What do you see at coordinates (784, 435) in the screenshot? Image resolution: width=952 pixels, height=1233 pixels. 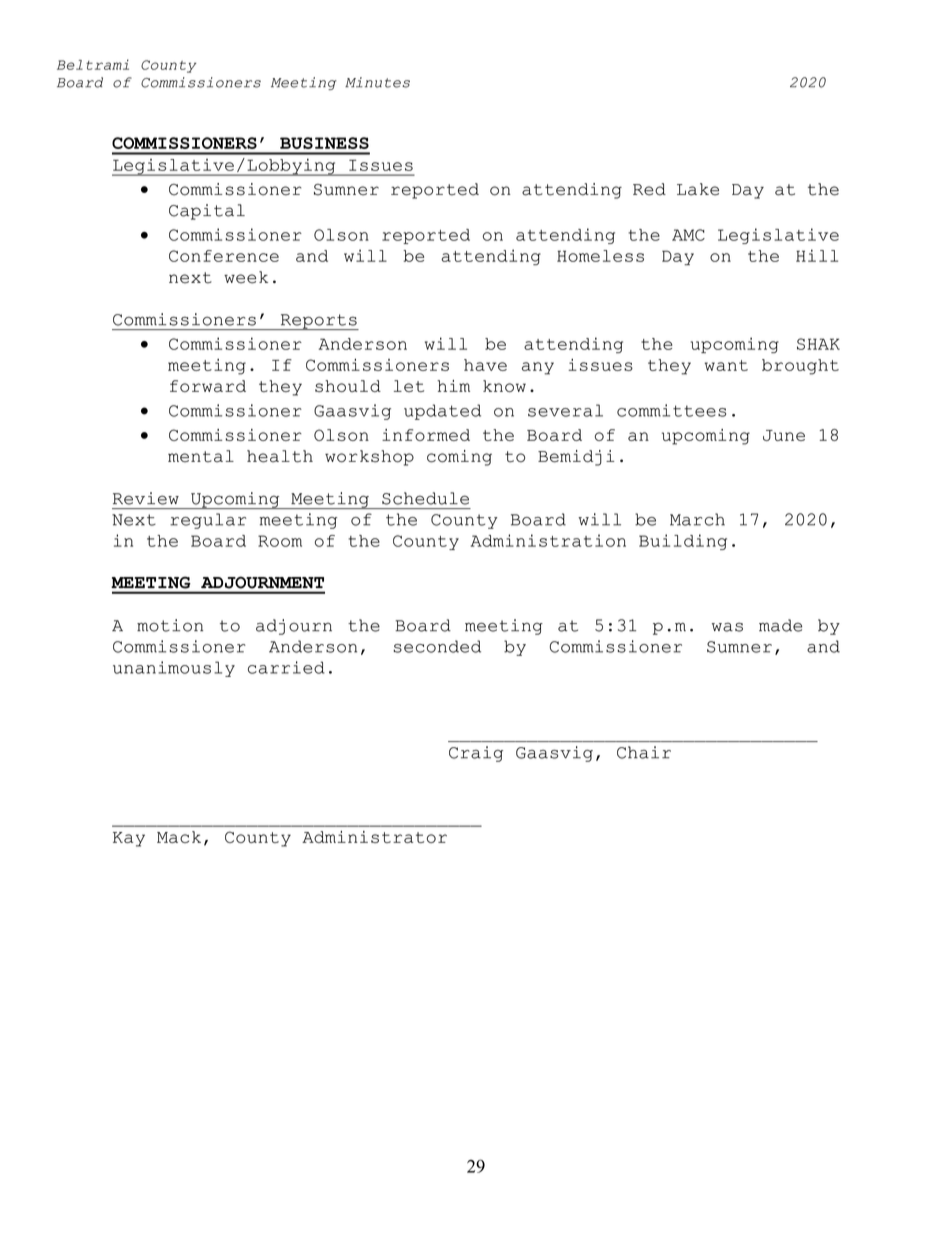 I see `June` at bounding box center [784, 435].
